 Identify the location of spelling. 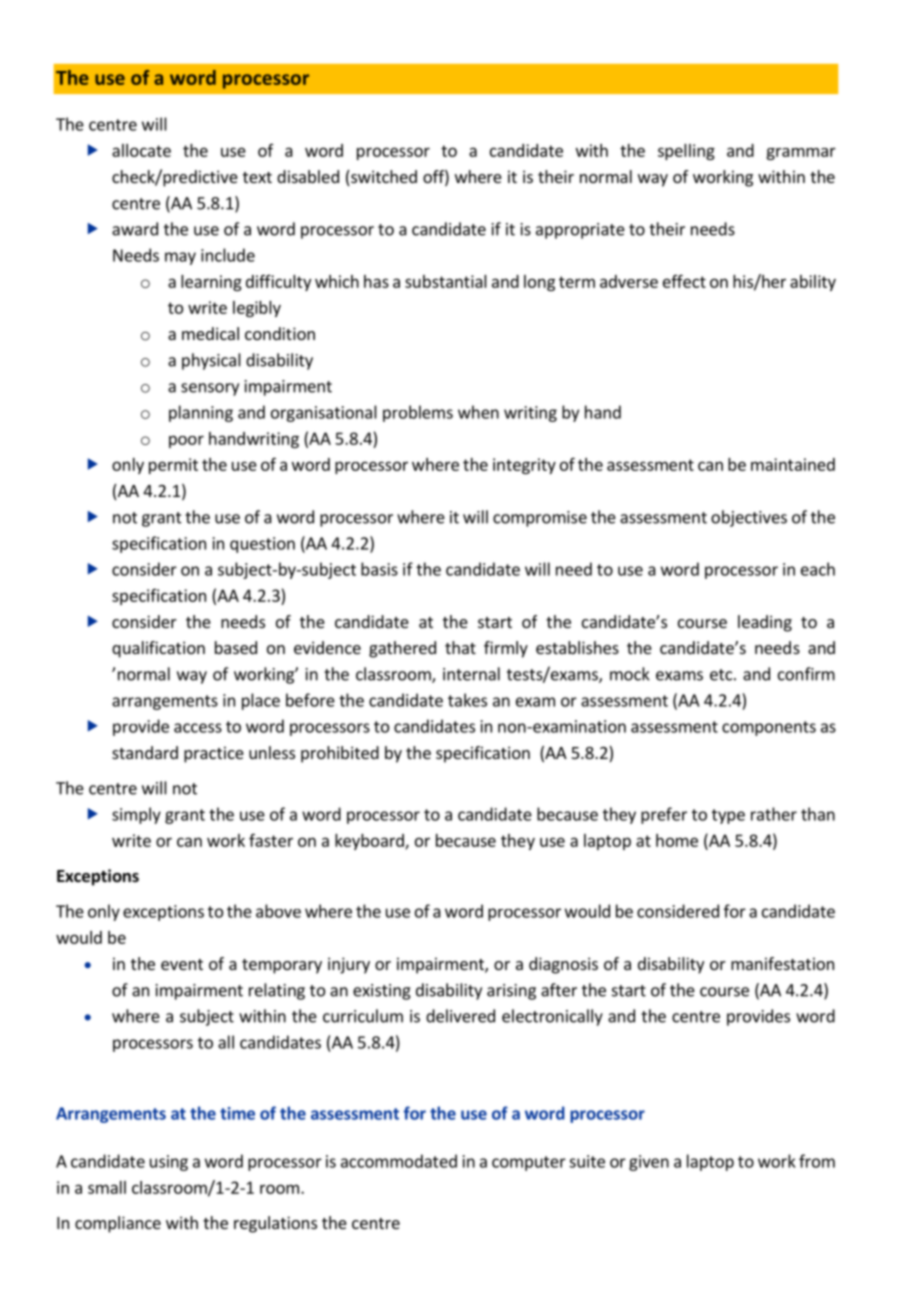
(686, 152).
